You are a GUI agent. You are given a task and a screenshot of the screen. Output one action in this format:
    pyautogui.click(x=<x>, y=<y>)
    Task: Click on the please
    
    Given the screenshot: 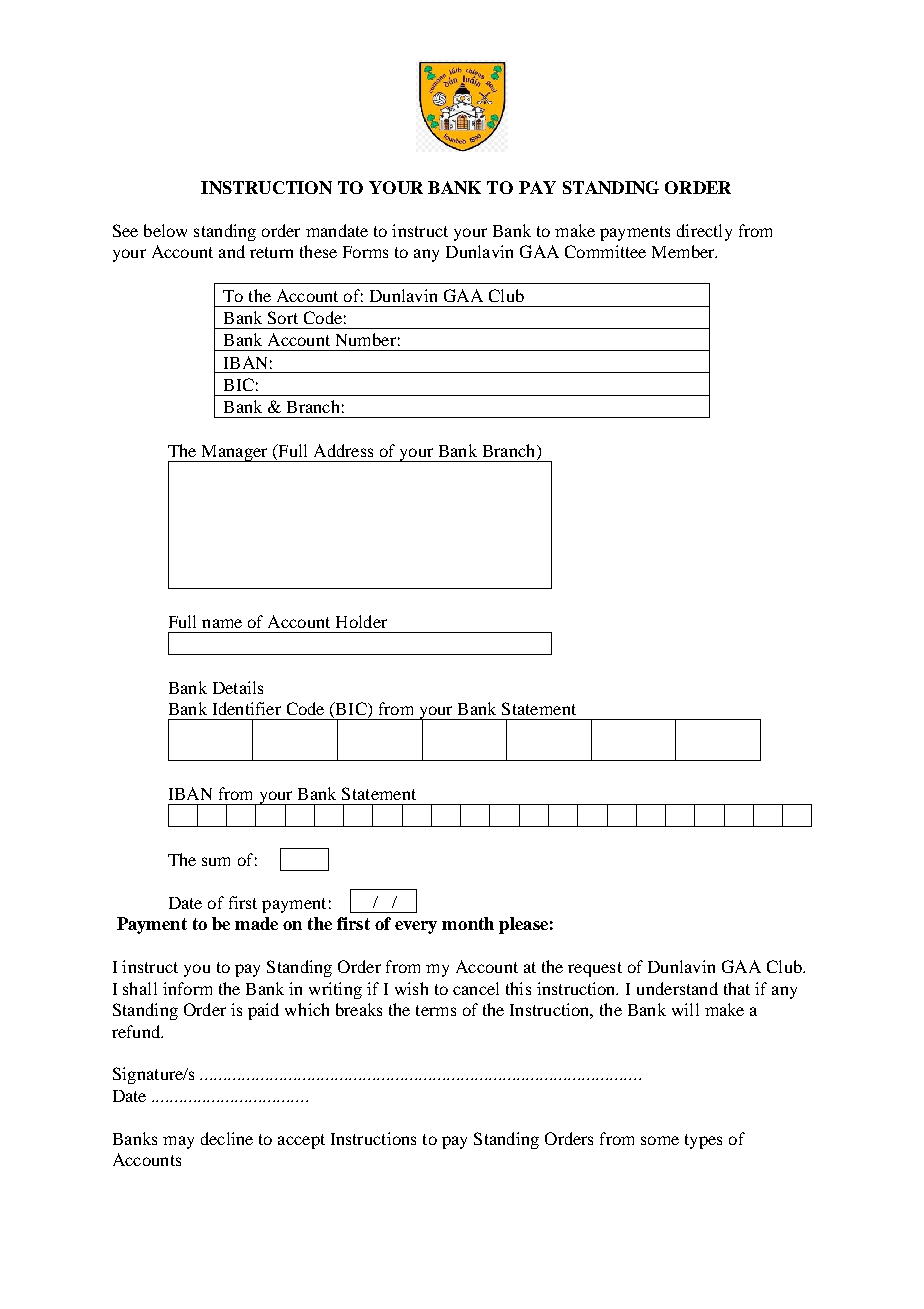 What is the action you would take?
    pyautogui.click(x=523, y=925)
